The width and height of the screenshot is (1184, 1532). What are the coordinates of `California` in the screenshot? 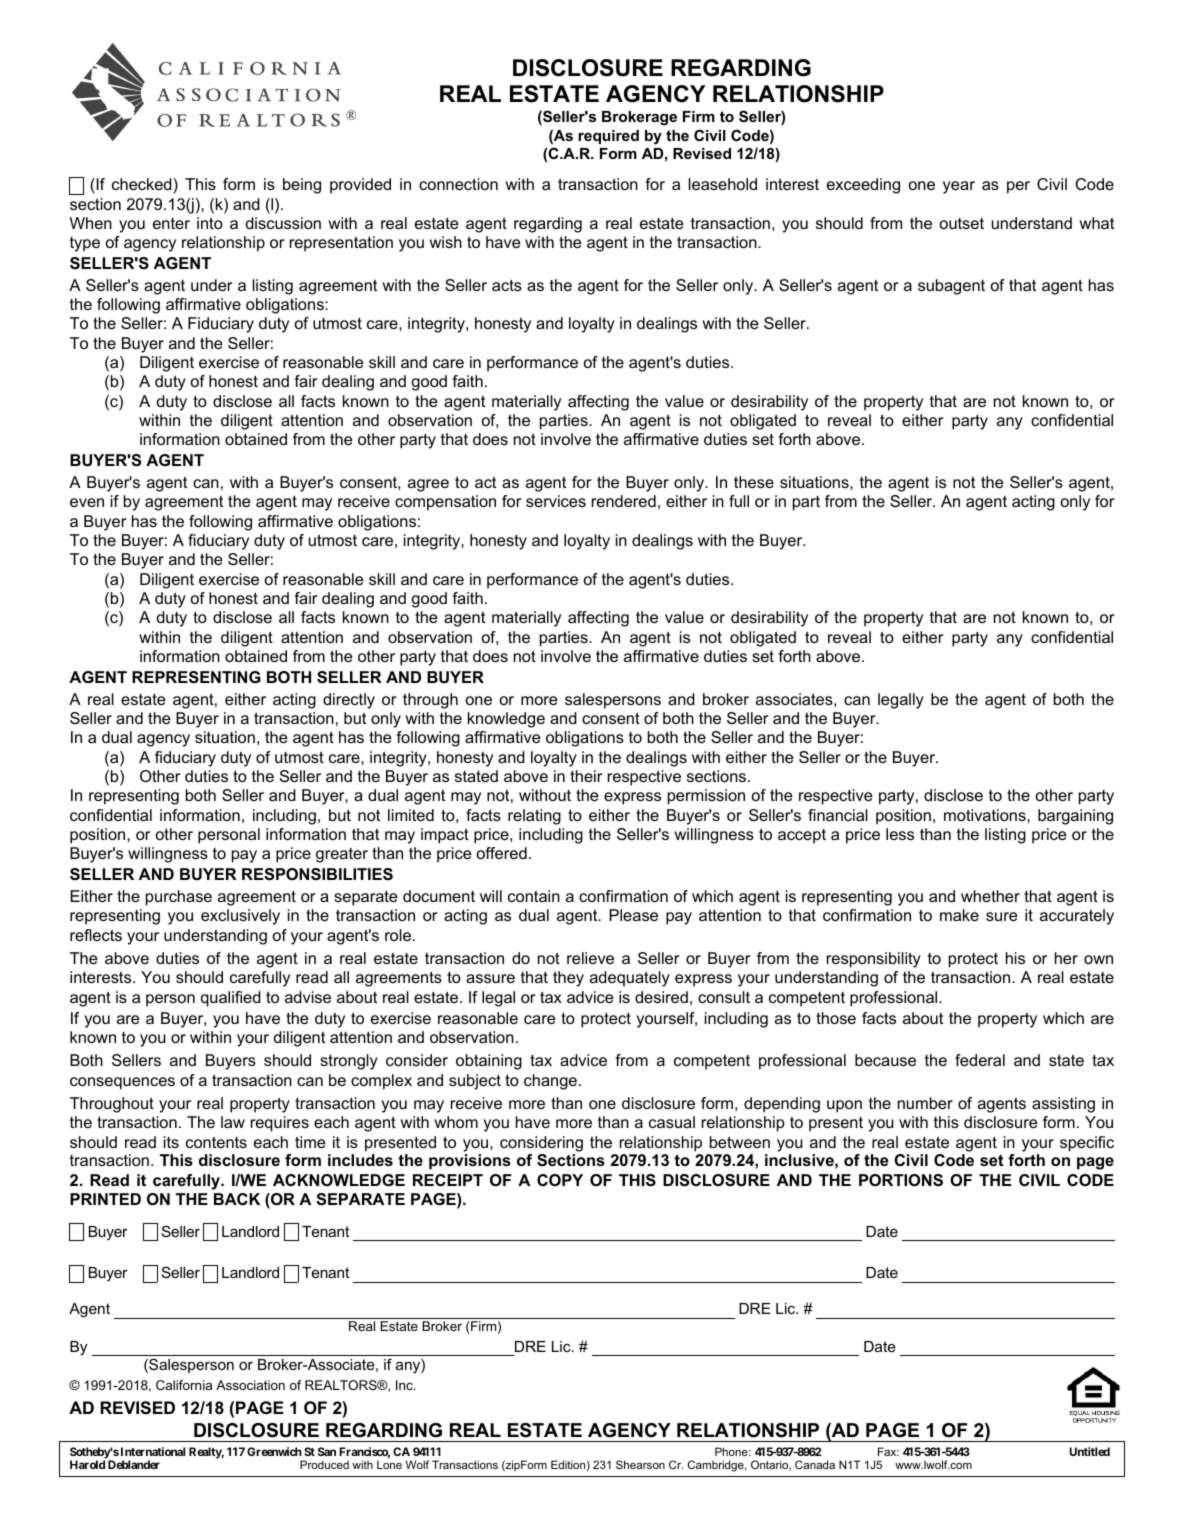 It's located at (184, 1385).
